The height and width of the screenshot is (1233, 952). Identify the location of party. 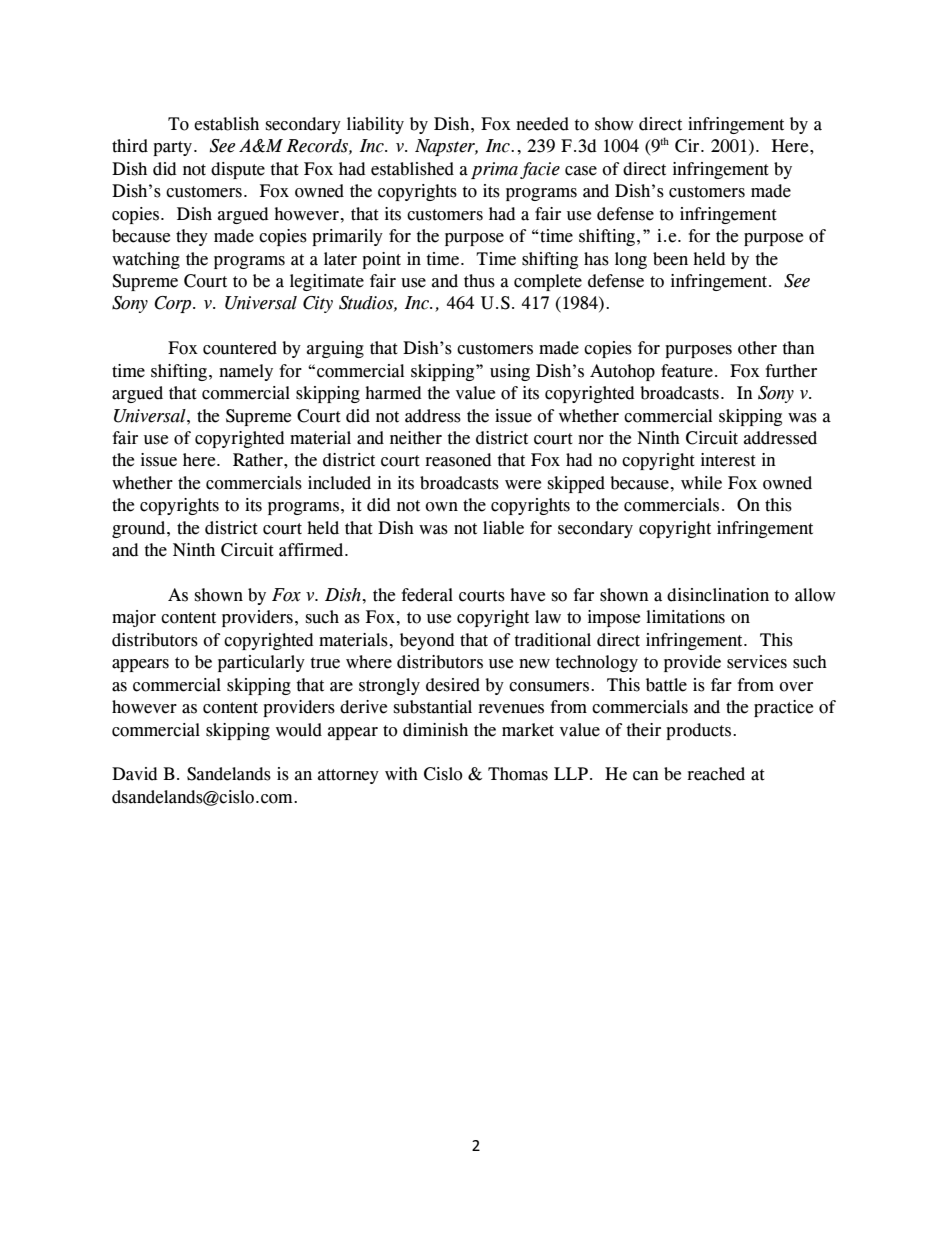
(172, 148).
